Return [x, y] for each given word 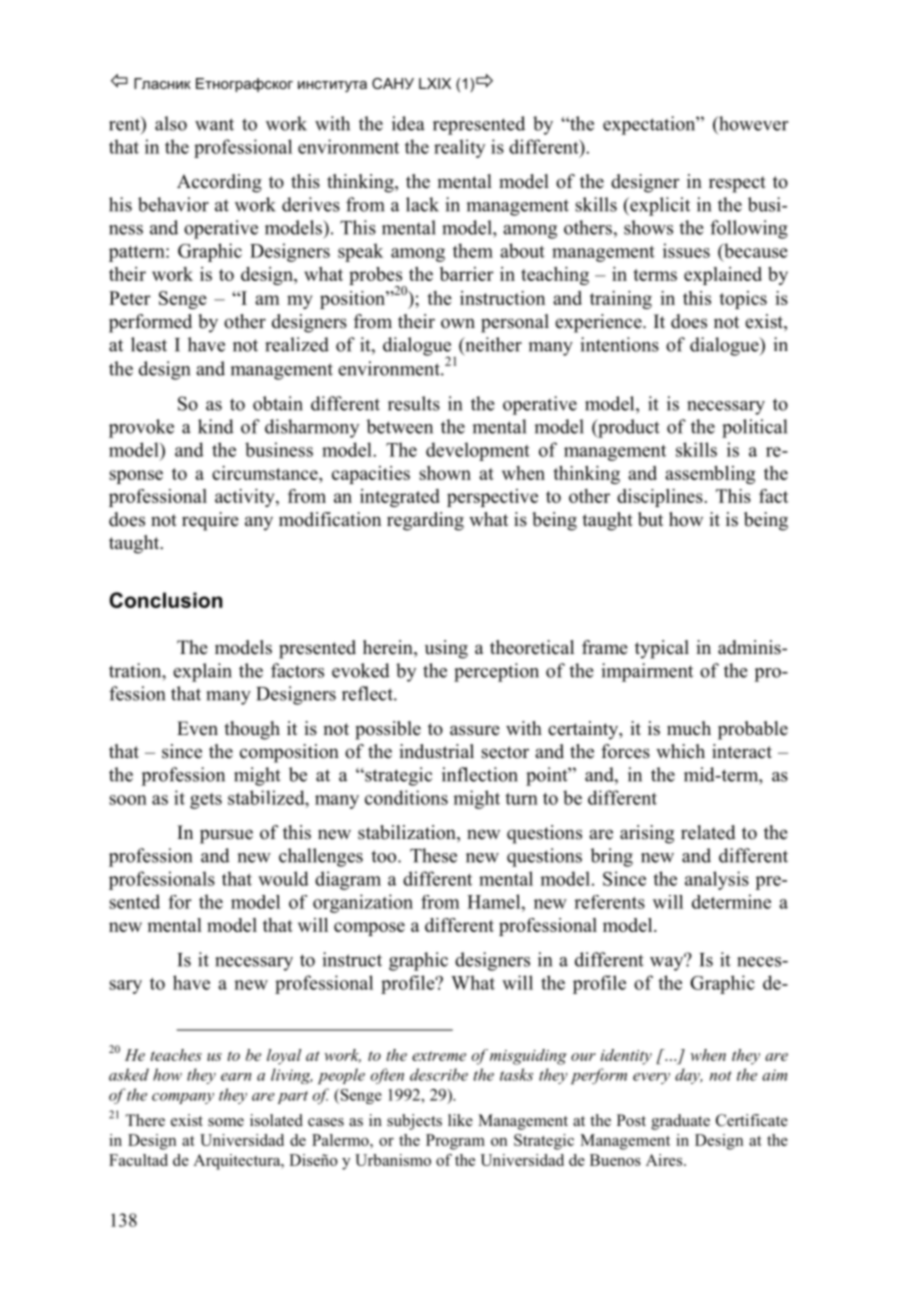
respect [737, 184]
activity [246, 498]
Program [455, 1142]
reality [460, 148]
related [708, 832]
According [219, 183]
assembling [710, 475]
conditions [406, 797]
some [226, 1122]
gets [206, 801]
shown [445, 473]
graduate [680, 1122]
